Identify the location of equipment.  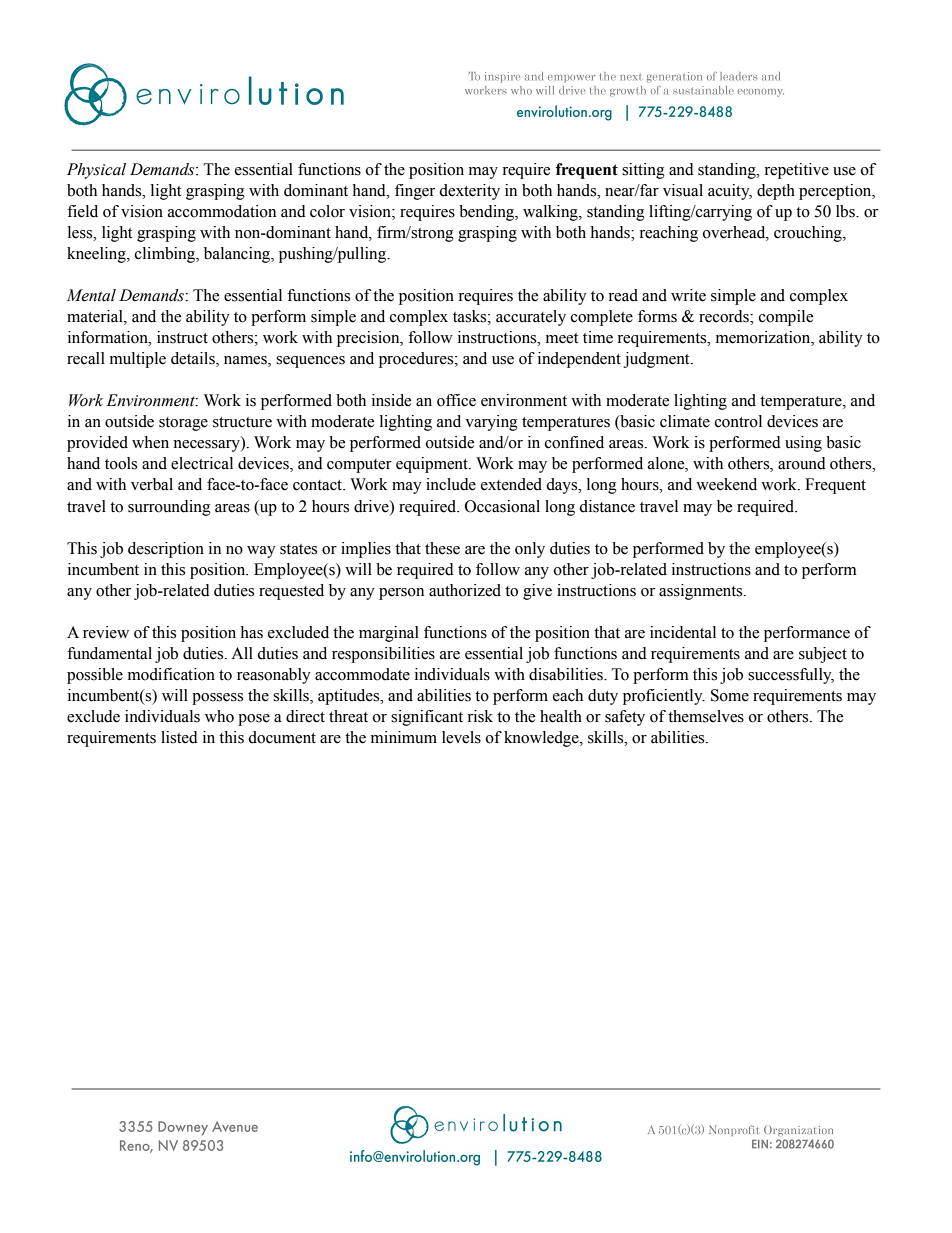
(433, 465).
